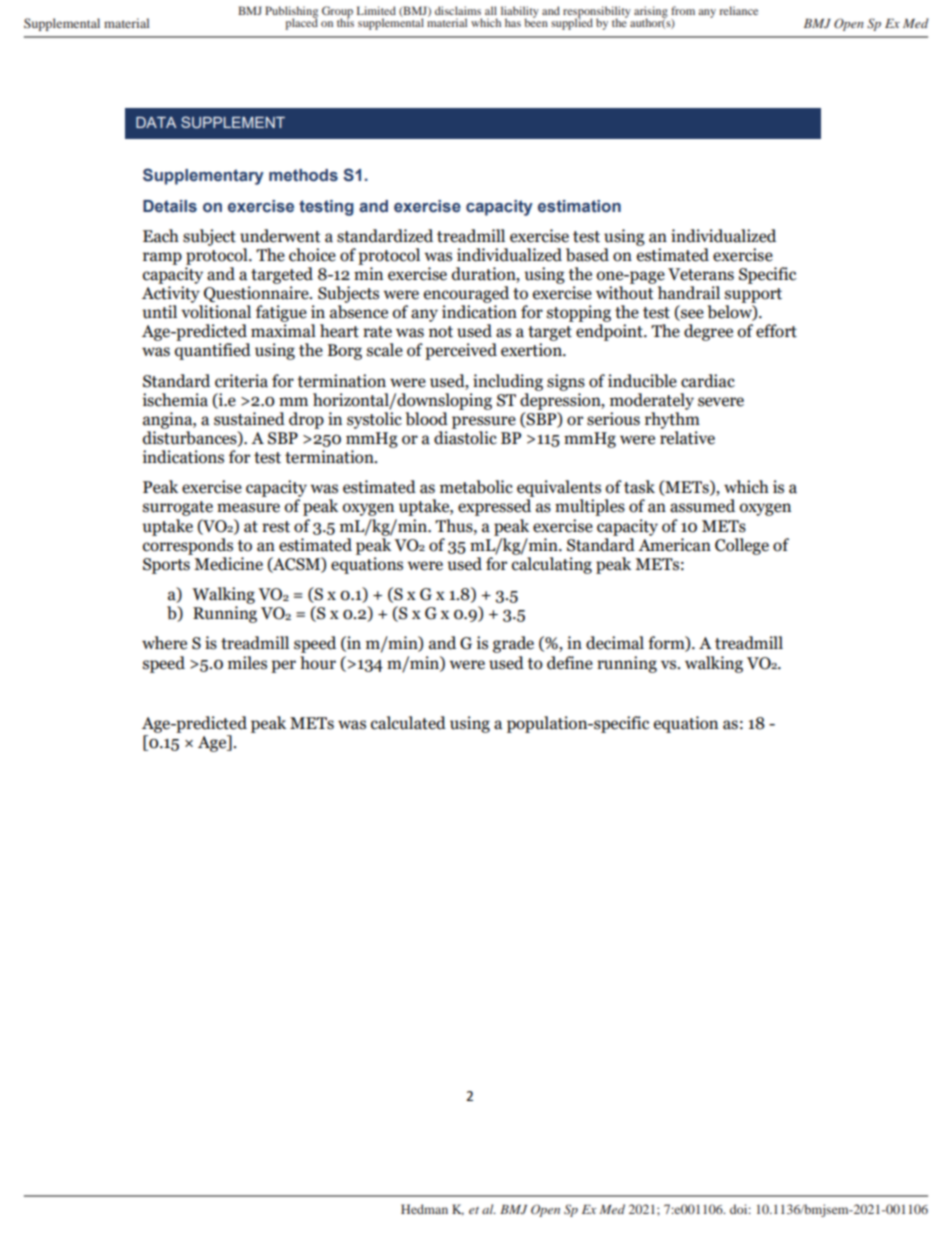  Describe the element at coordinates (513, 644) in the screenshot. I see `grade` at that location.
